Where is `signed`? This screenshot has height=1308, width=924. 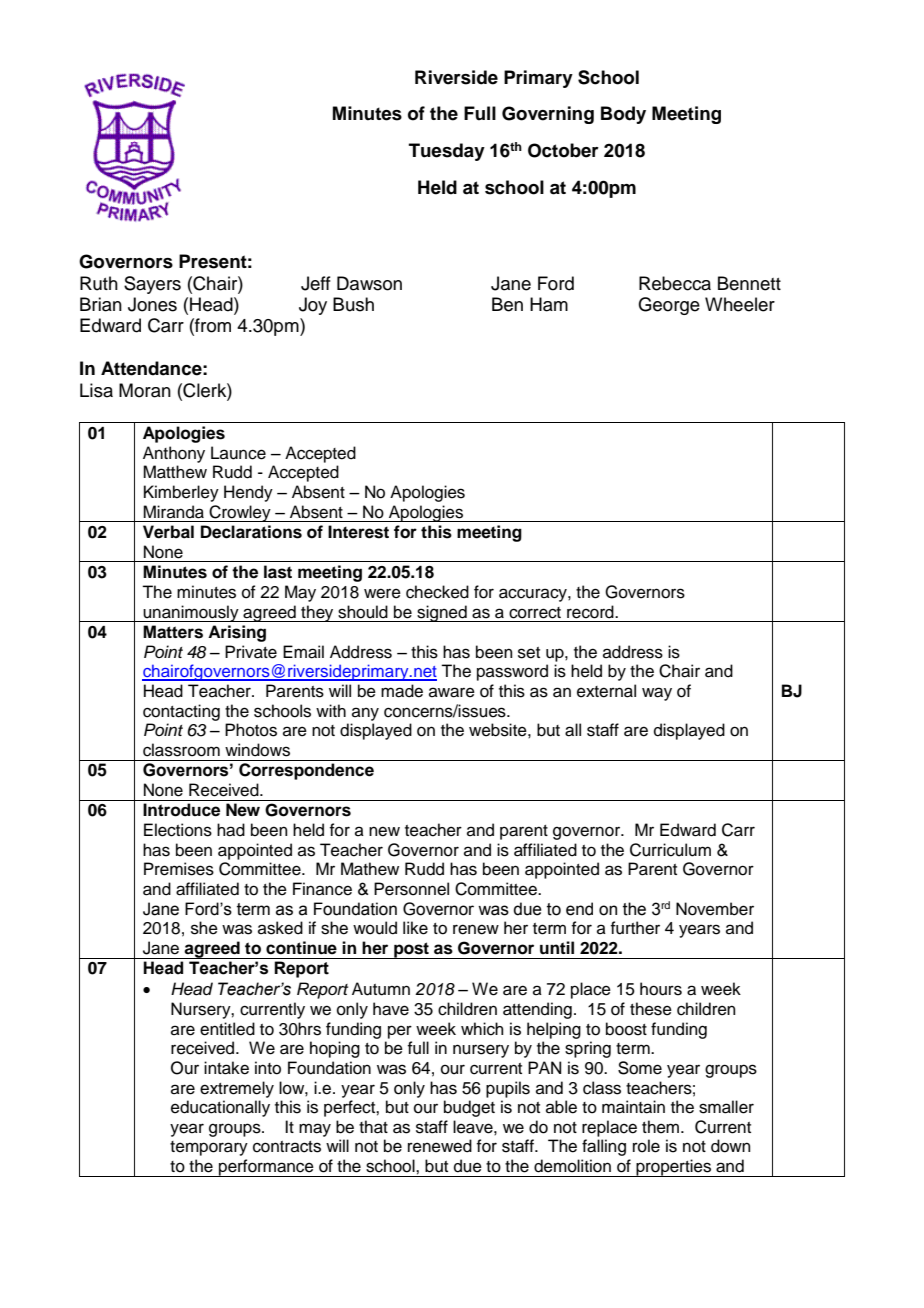
signed is located at coordinates (442, 613).
